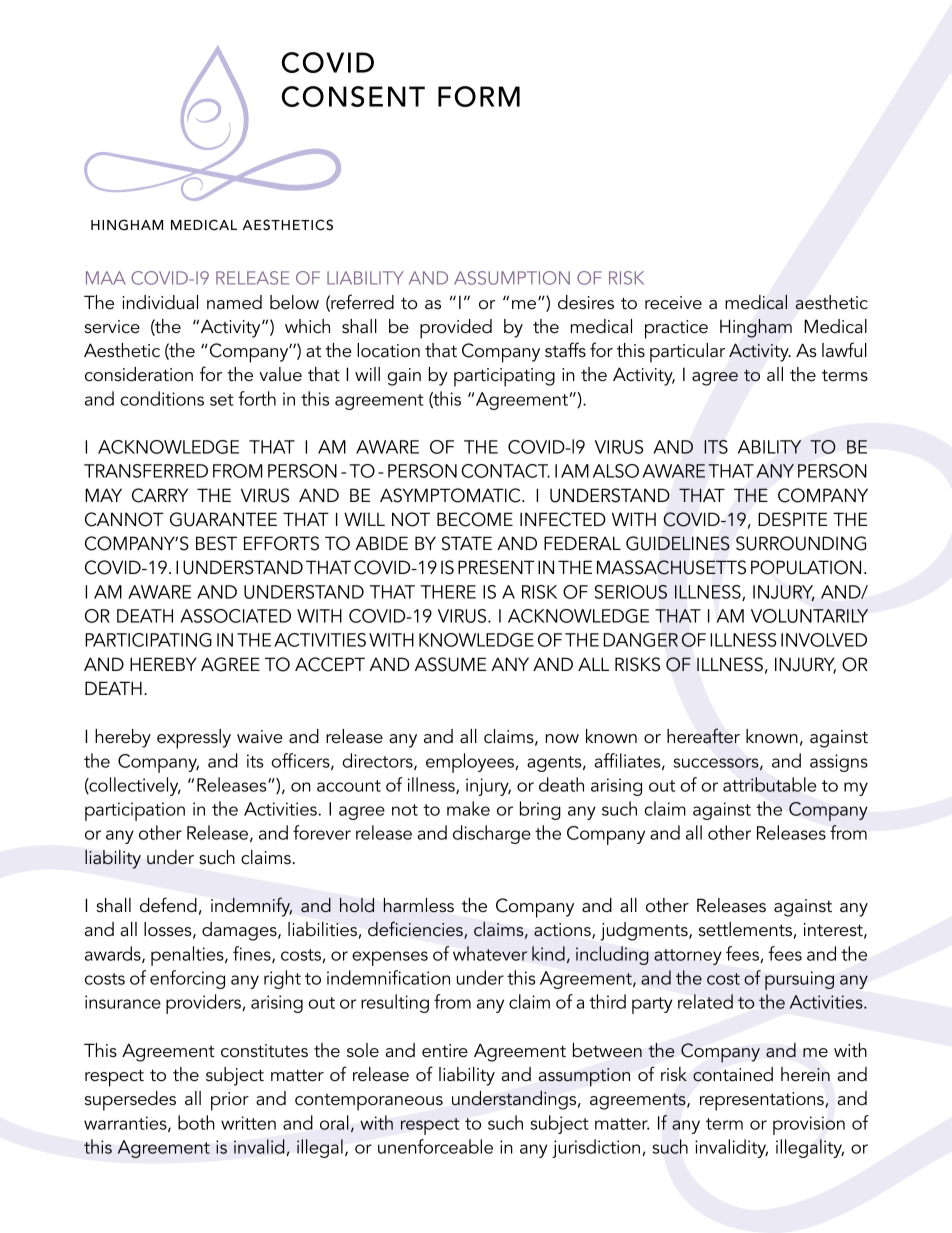 The image size is (952, 1233). What do you see at coordinates (162, 398) in the page?
I see `conditions` at bounding box center [162, 398].
